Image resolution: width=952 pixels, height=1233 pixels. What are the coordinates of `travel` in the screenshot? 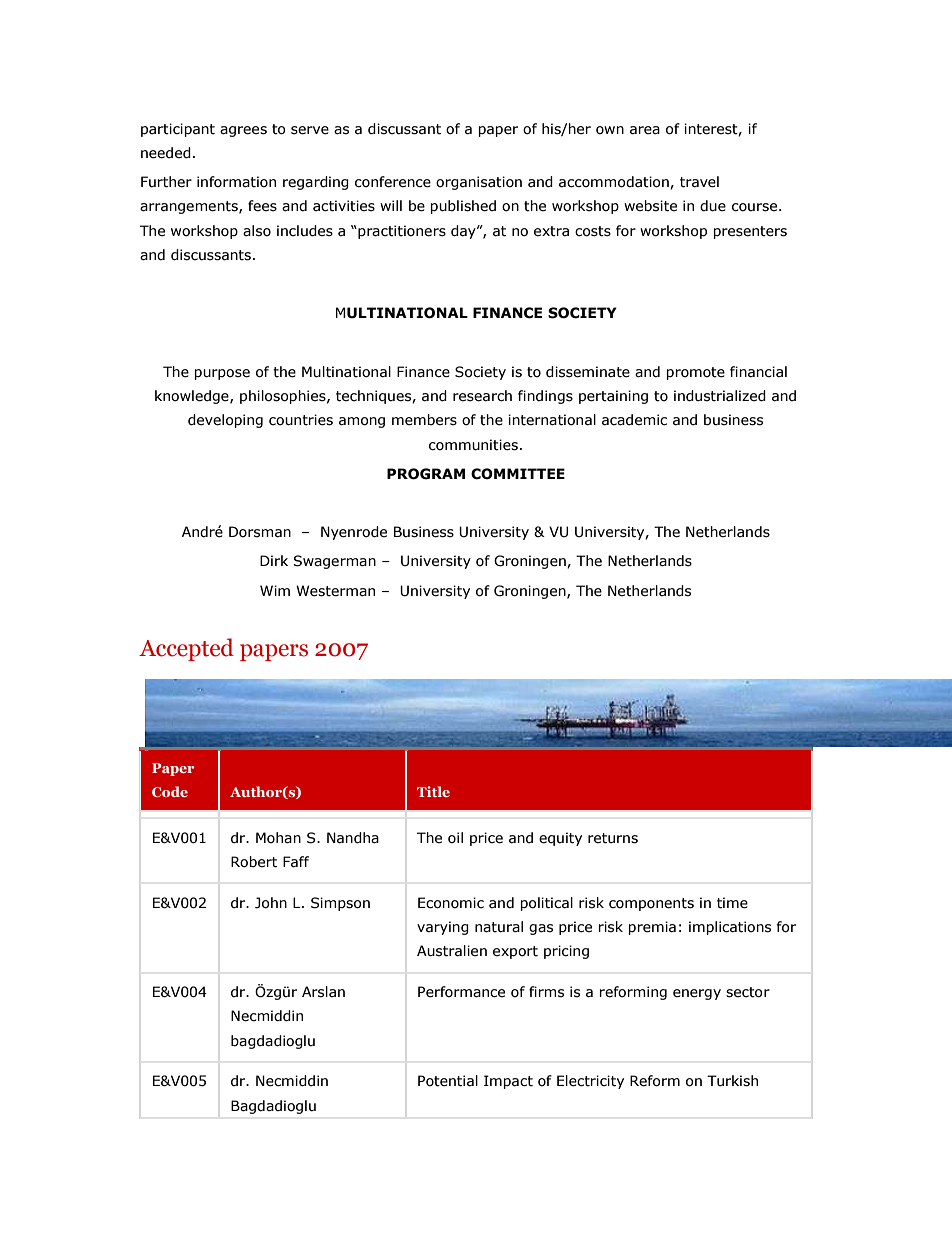 It's located at (699, 182).
